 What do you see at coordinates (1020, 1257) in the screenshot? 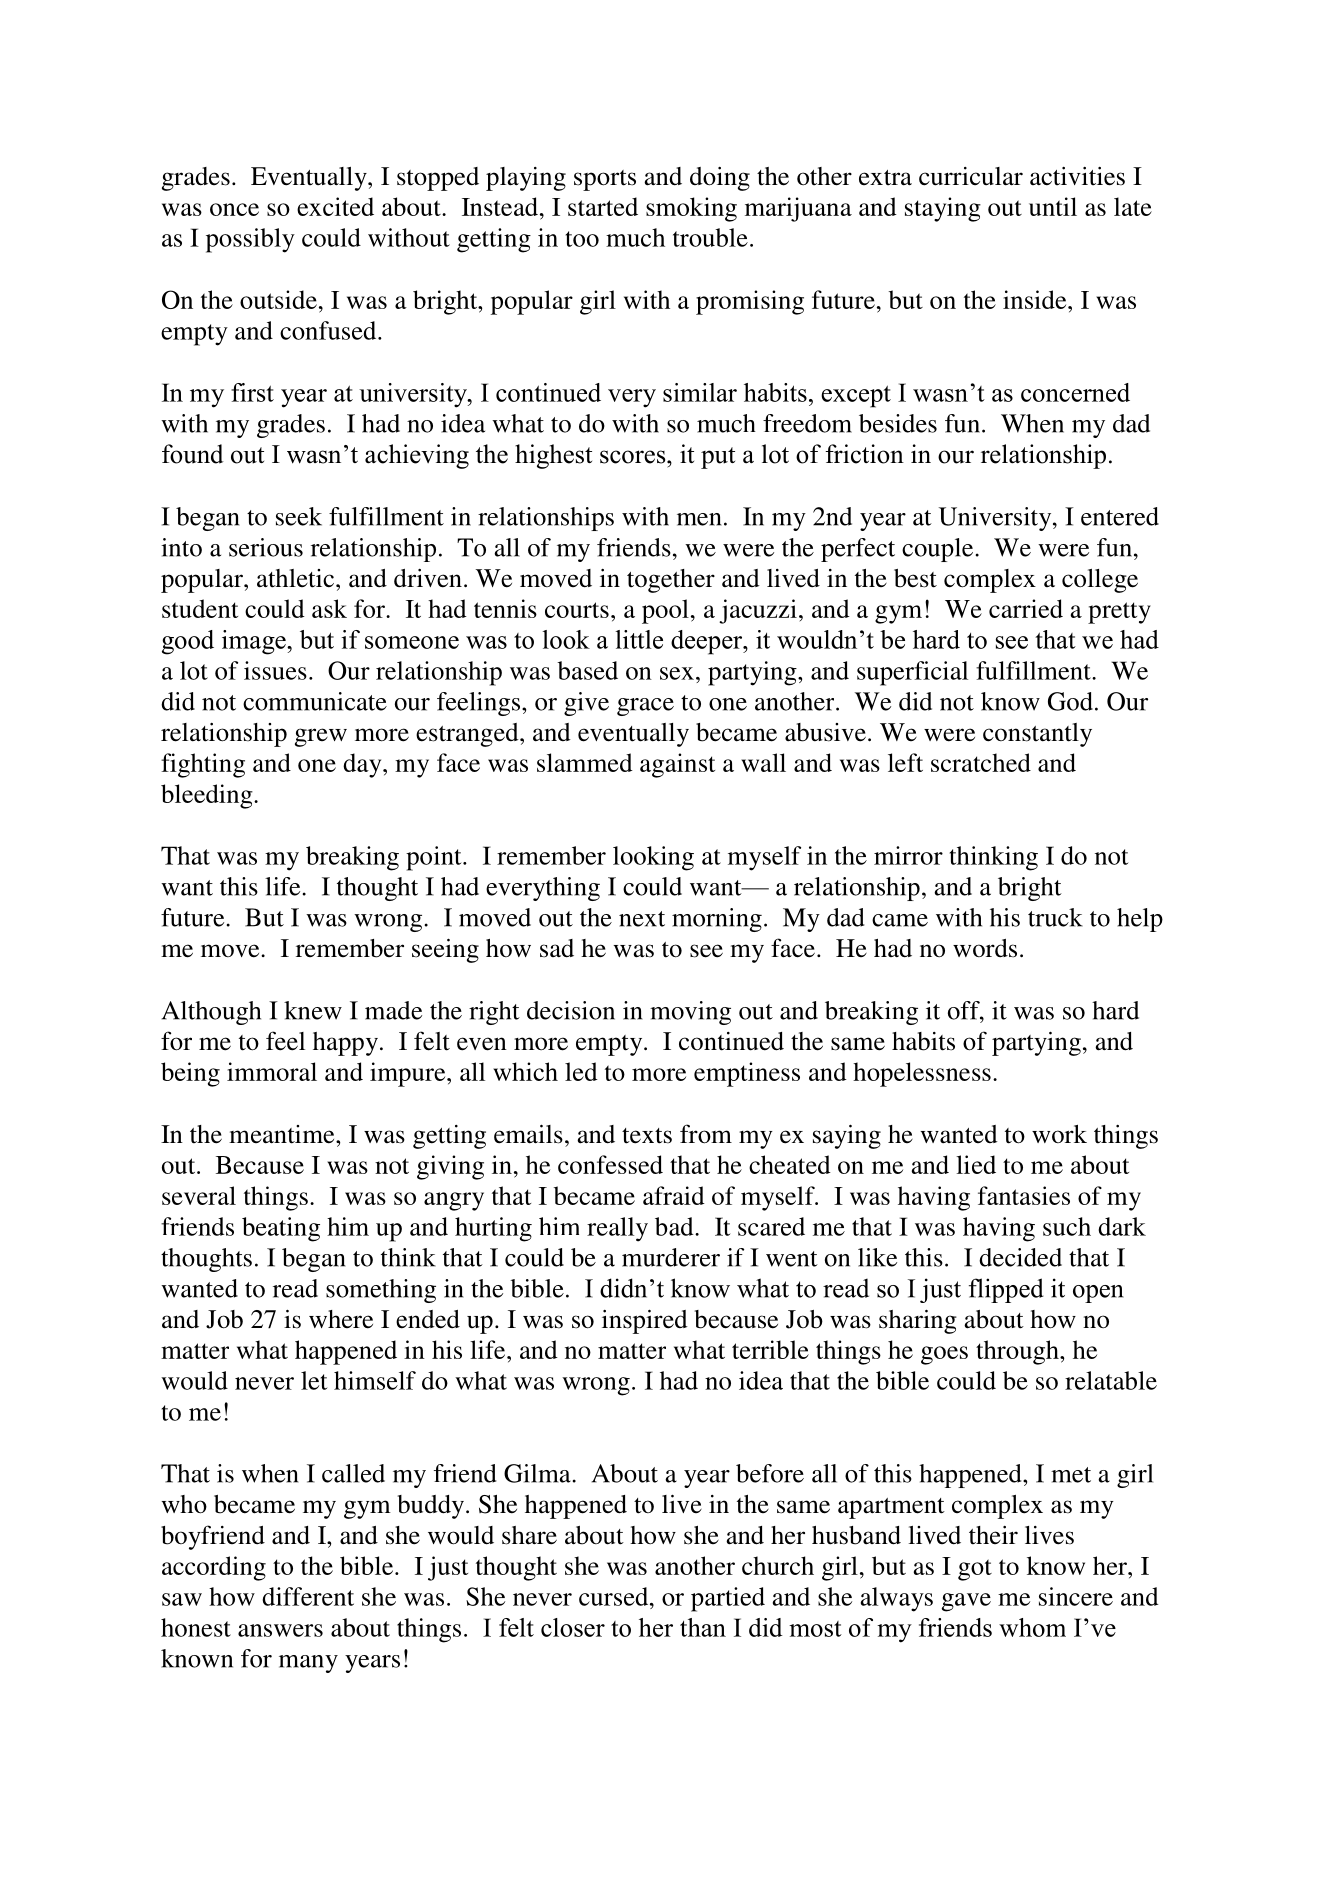
I see `decided` at bounding box center [1020, 1257].
